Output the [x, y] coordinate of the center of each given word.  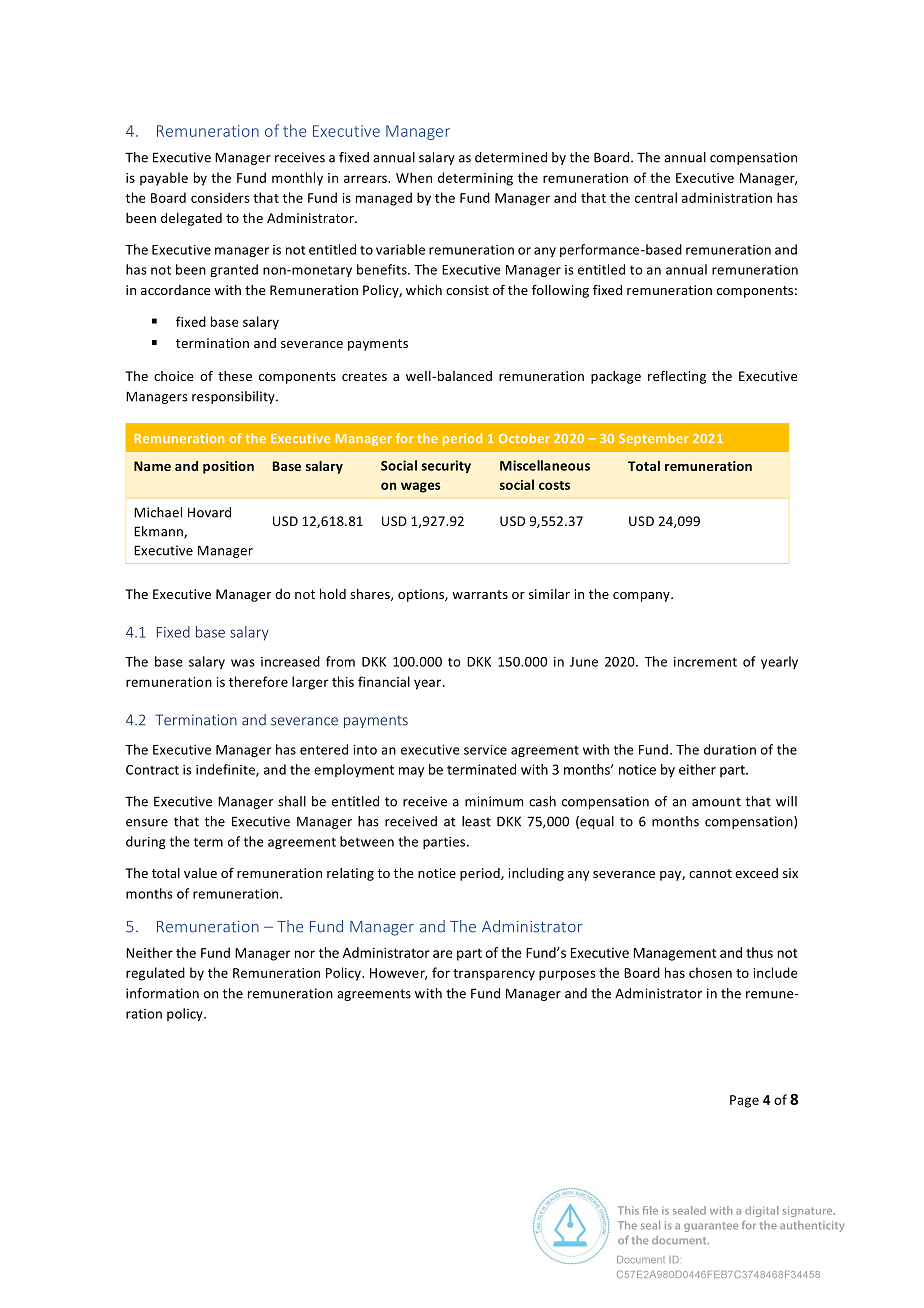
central [656, 197]
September [654, 439]
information [162, 993]
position [228, 467]
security [446, 466]
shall [292, 801]
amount [716, 802]
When [414, 177]
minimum [494, 801]
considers [220, 197]
